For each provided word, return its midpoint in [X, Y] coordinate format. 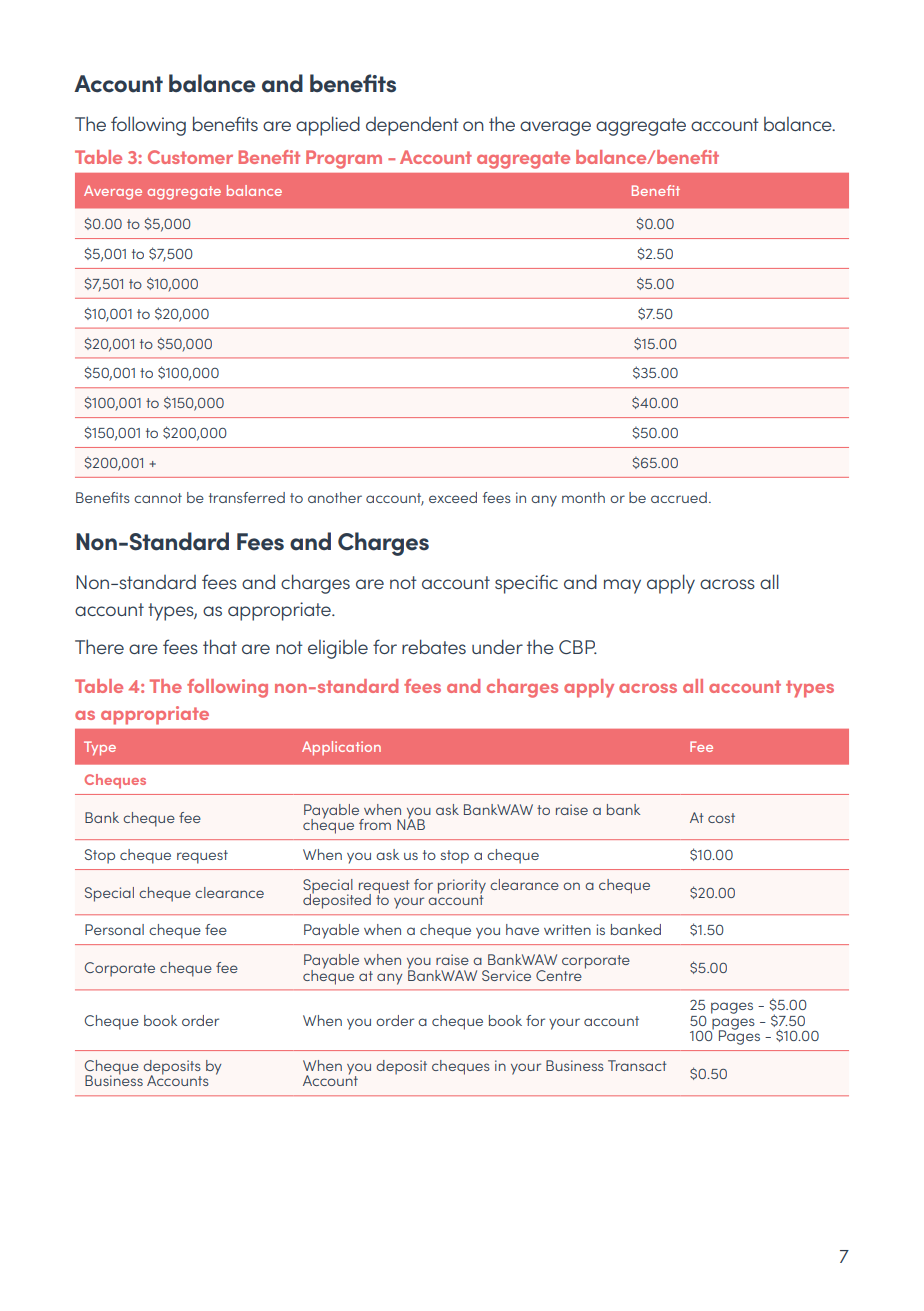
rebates [434, 646]
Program [344, 159]
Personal [114, 929]
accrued [679, 497]
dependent [412, 126]
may [622, 586]
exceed [453, 497]
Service [506, 975]
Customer [190, 157]
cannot [158, 498]
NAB [411, 823]
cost [721, 818]
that [220, 646]
